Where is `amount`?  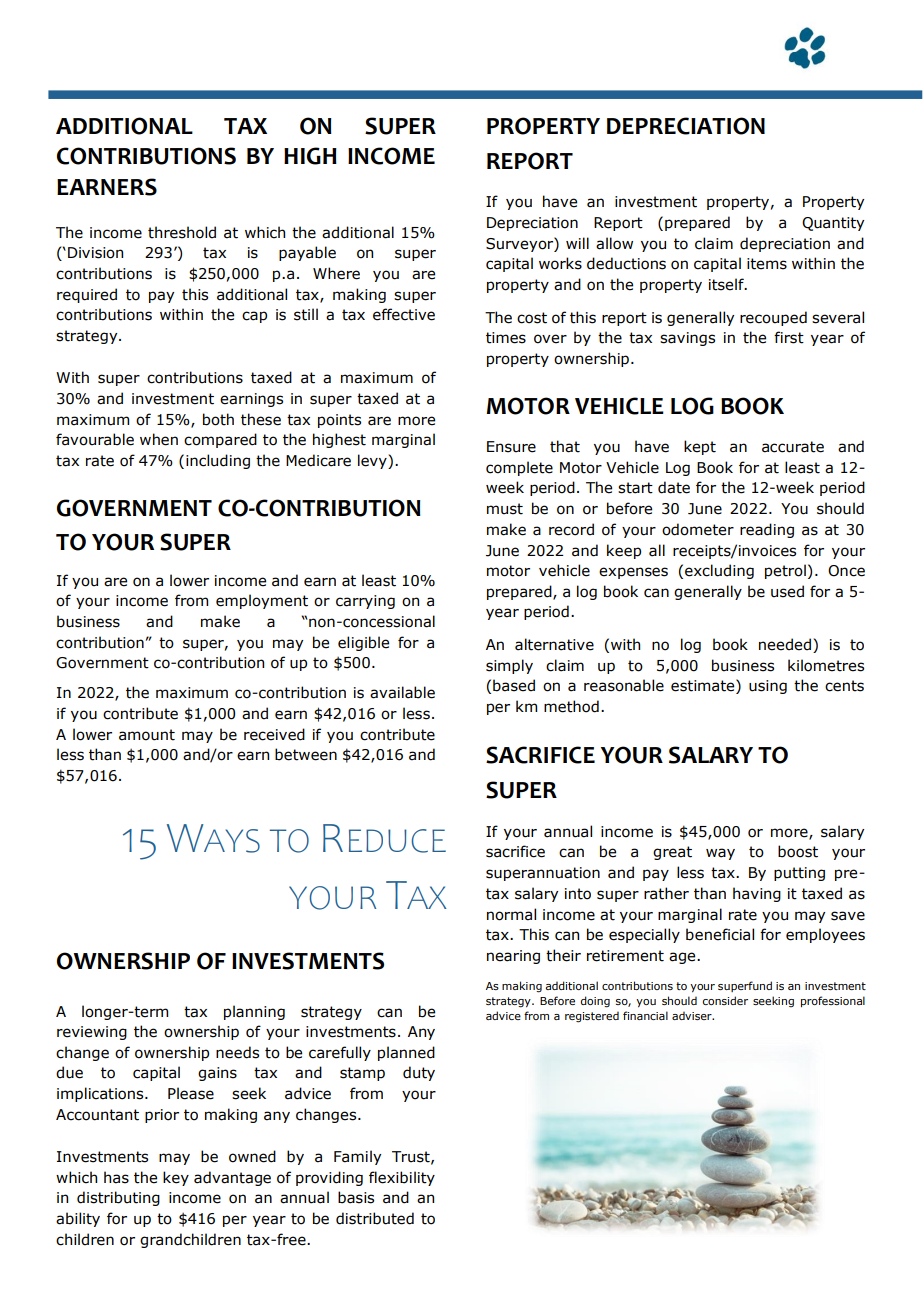
amount is located at coordinates (147, 735).
